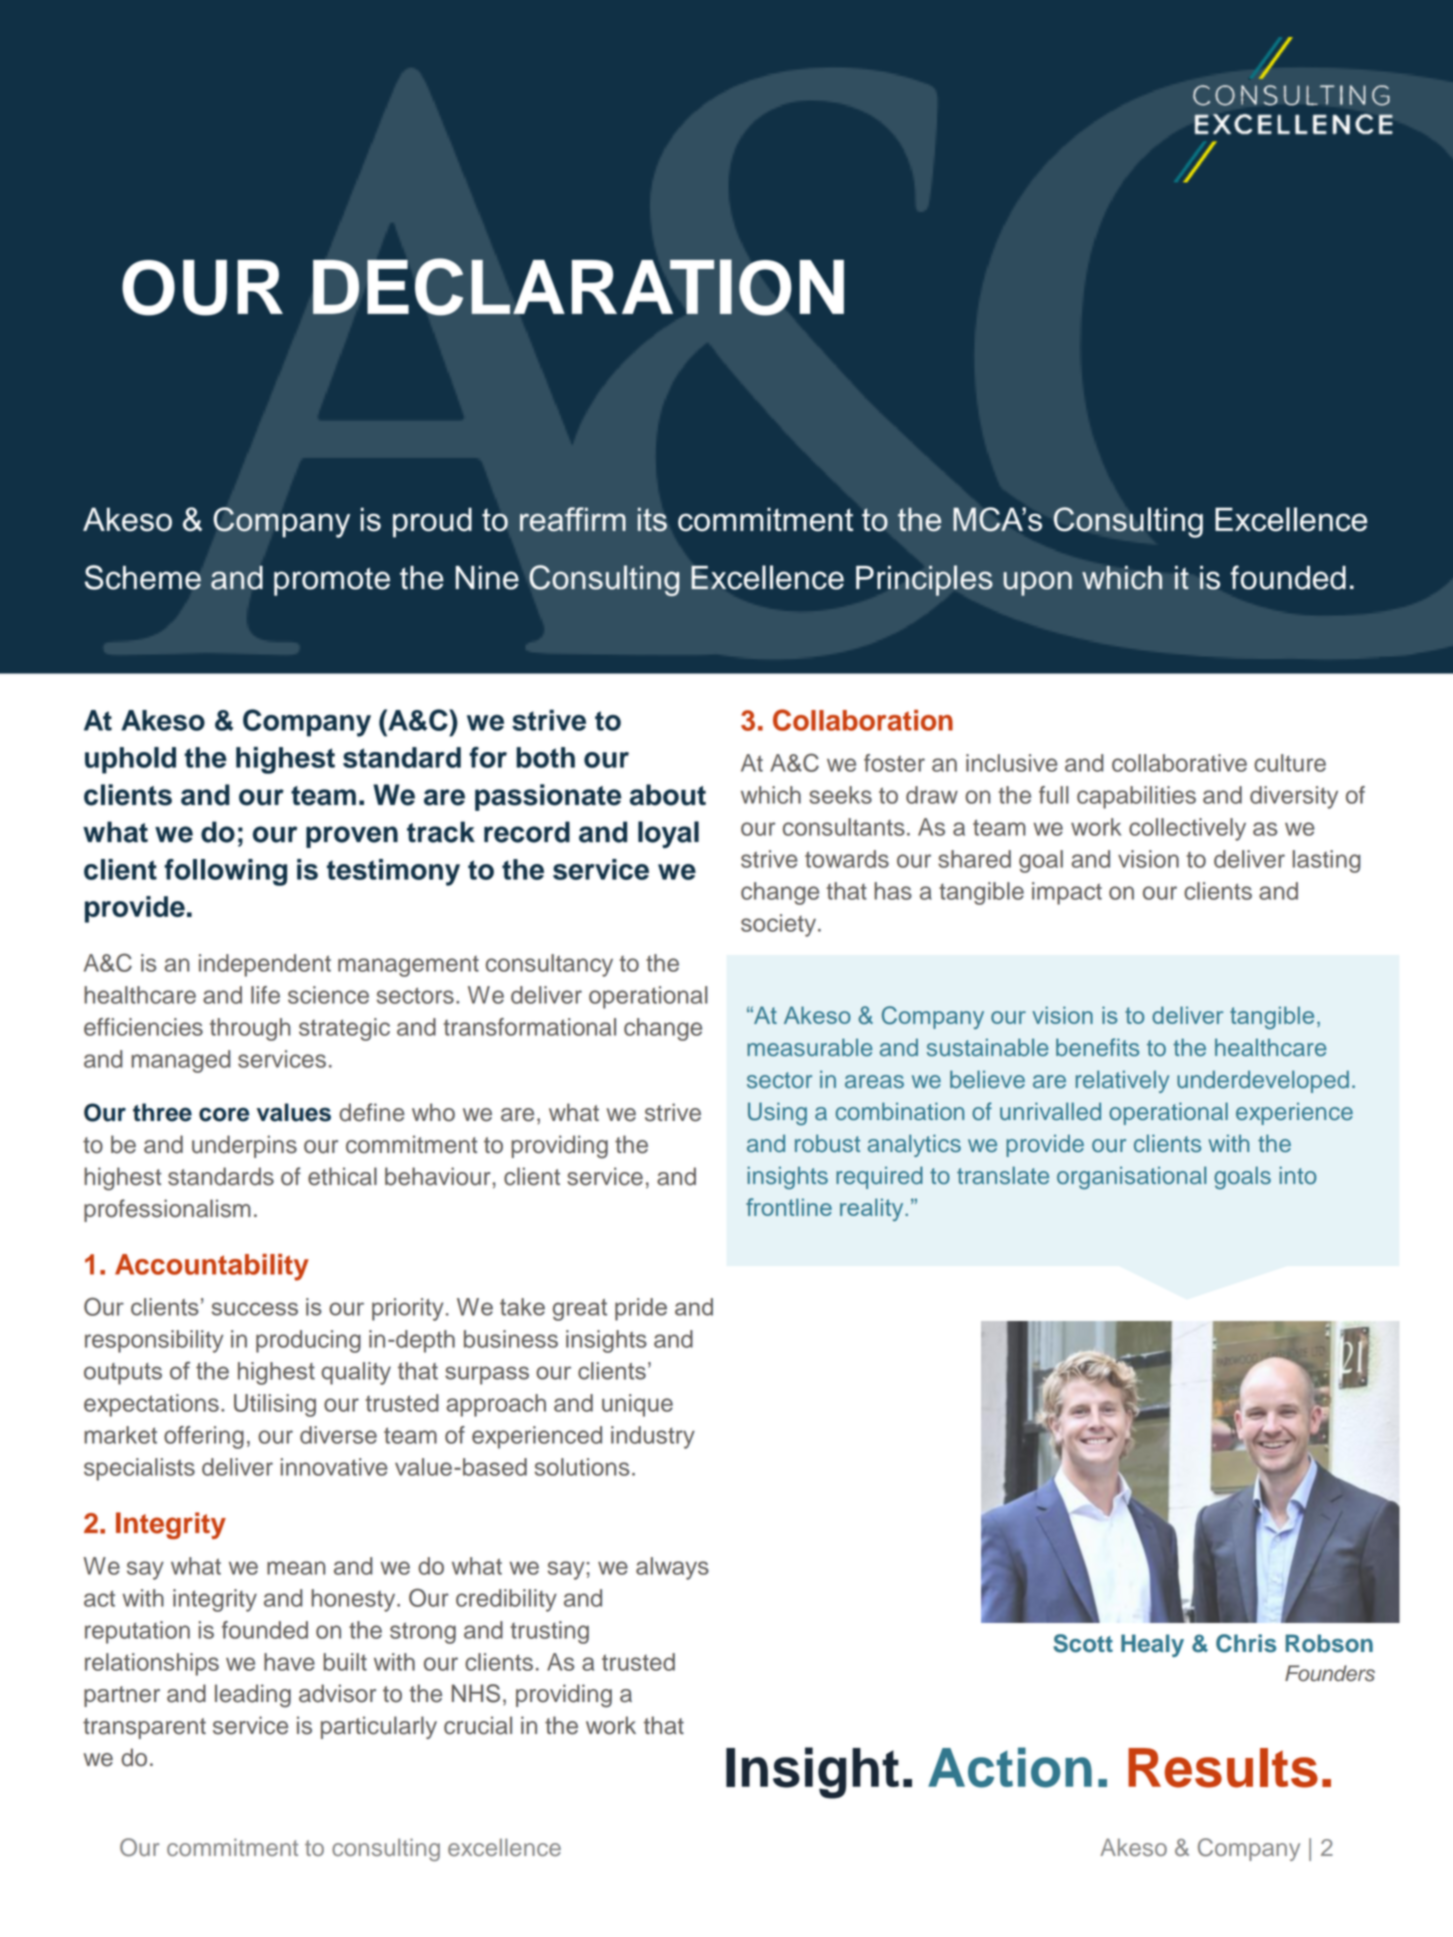  Describe the element at coordinates (1136, 797) in the screenshot. I see `capabilities` at that location.
